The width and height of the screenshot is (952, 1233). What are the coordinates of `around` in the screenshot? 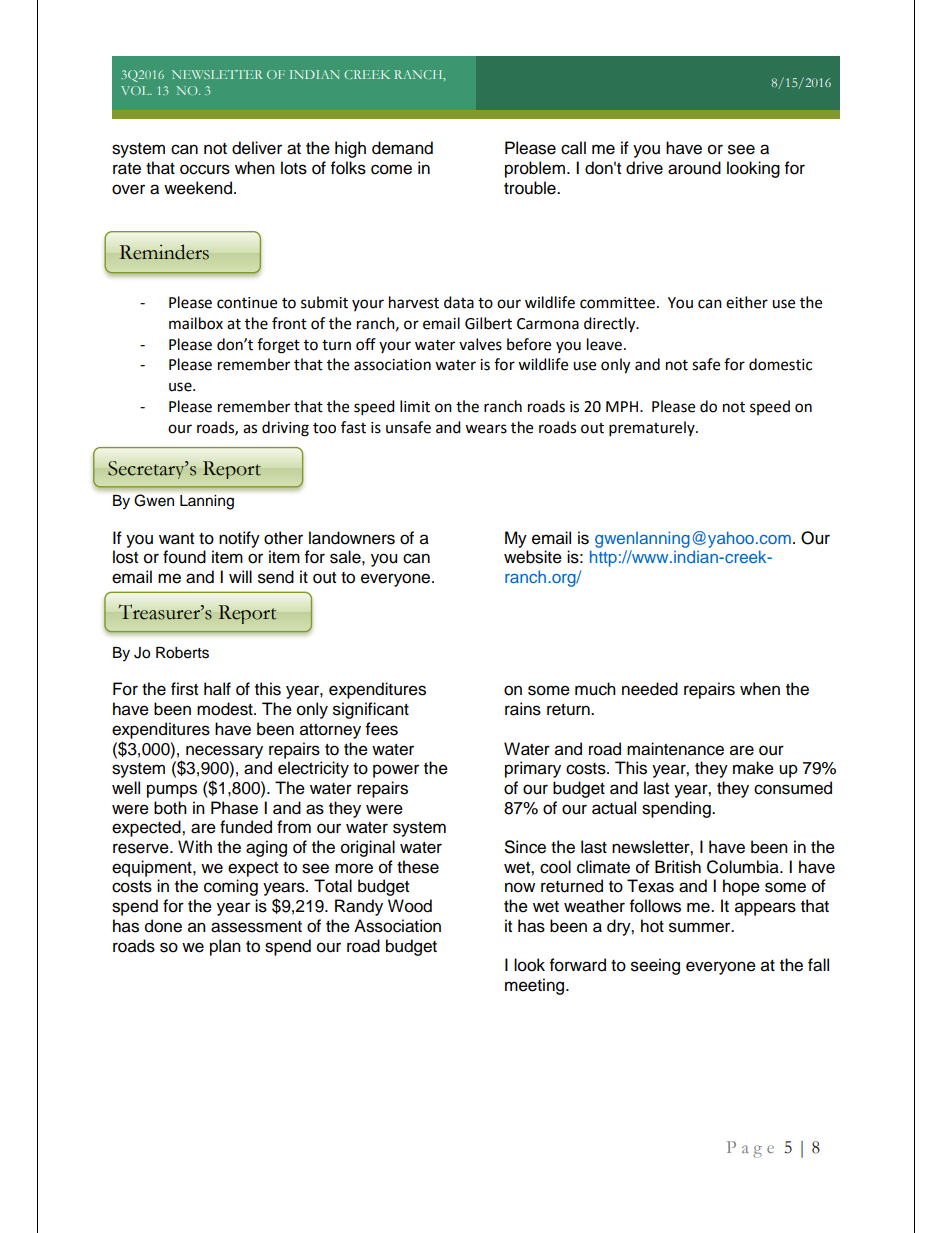 It's located at (694, 168).
